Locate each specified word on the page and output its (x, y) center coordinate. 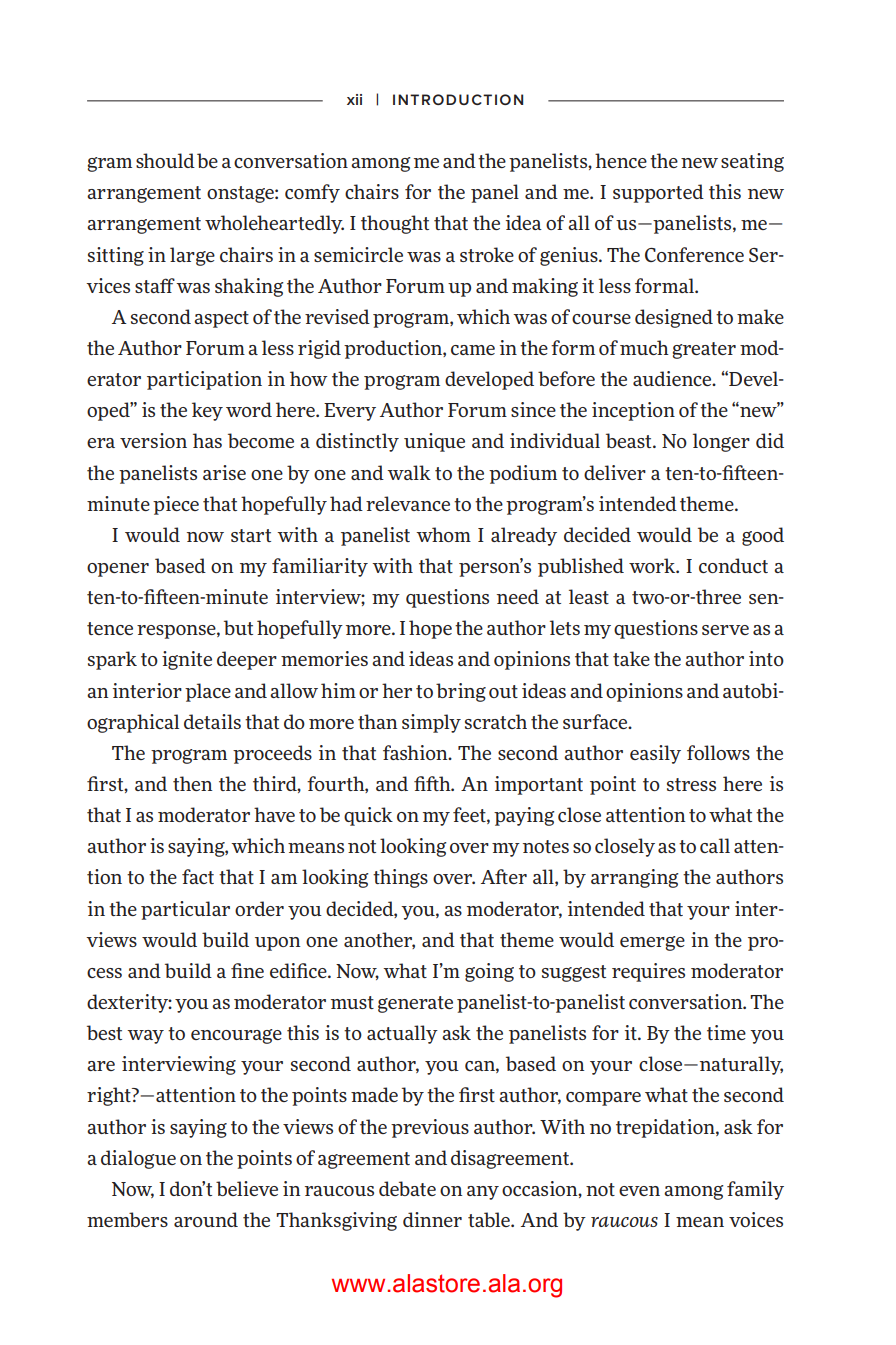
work (653, 565)
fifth (433, 783)
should (165, 160)
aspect (221, 319)
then (192, 783)
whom (443, 534)
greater (704, 350)
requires (648, 972)
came (473, 350)
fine (247, 970)
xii (354, 99)
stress (691, 784)
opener (118, 570)
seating (752, 162)
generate (415, 1004)
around (206, 1219)
